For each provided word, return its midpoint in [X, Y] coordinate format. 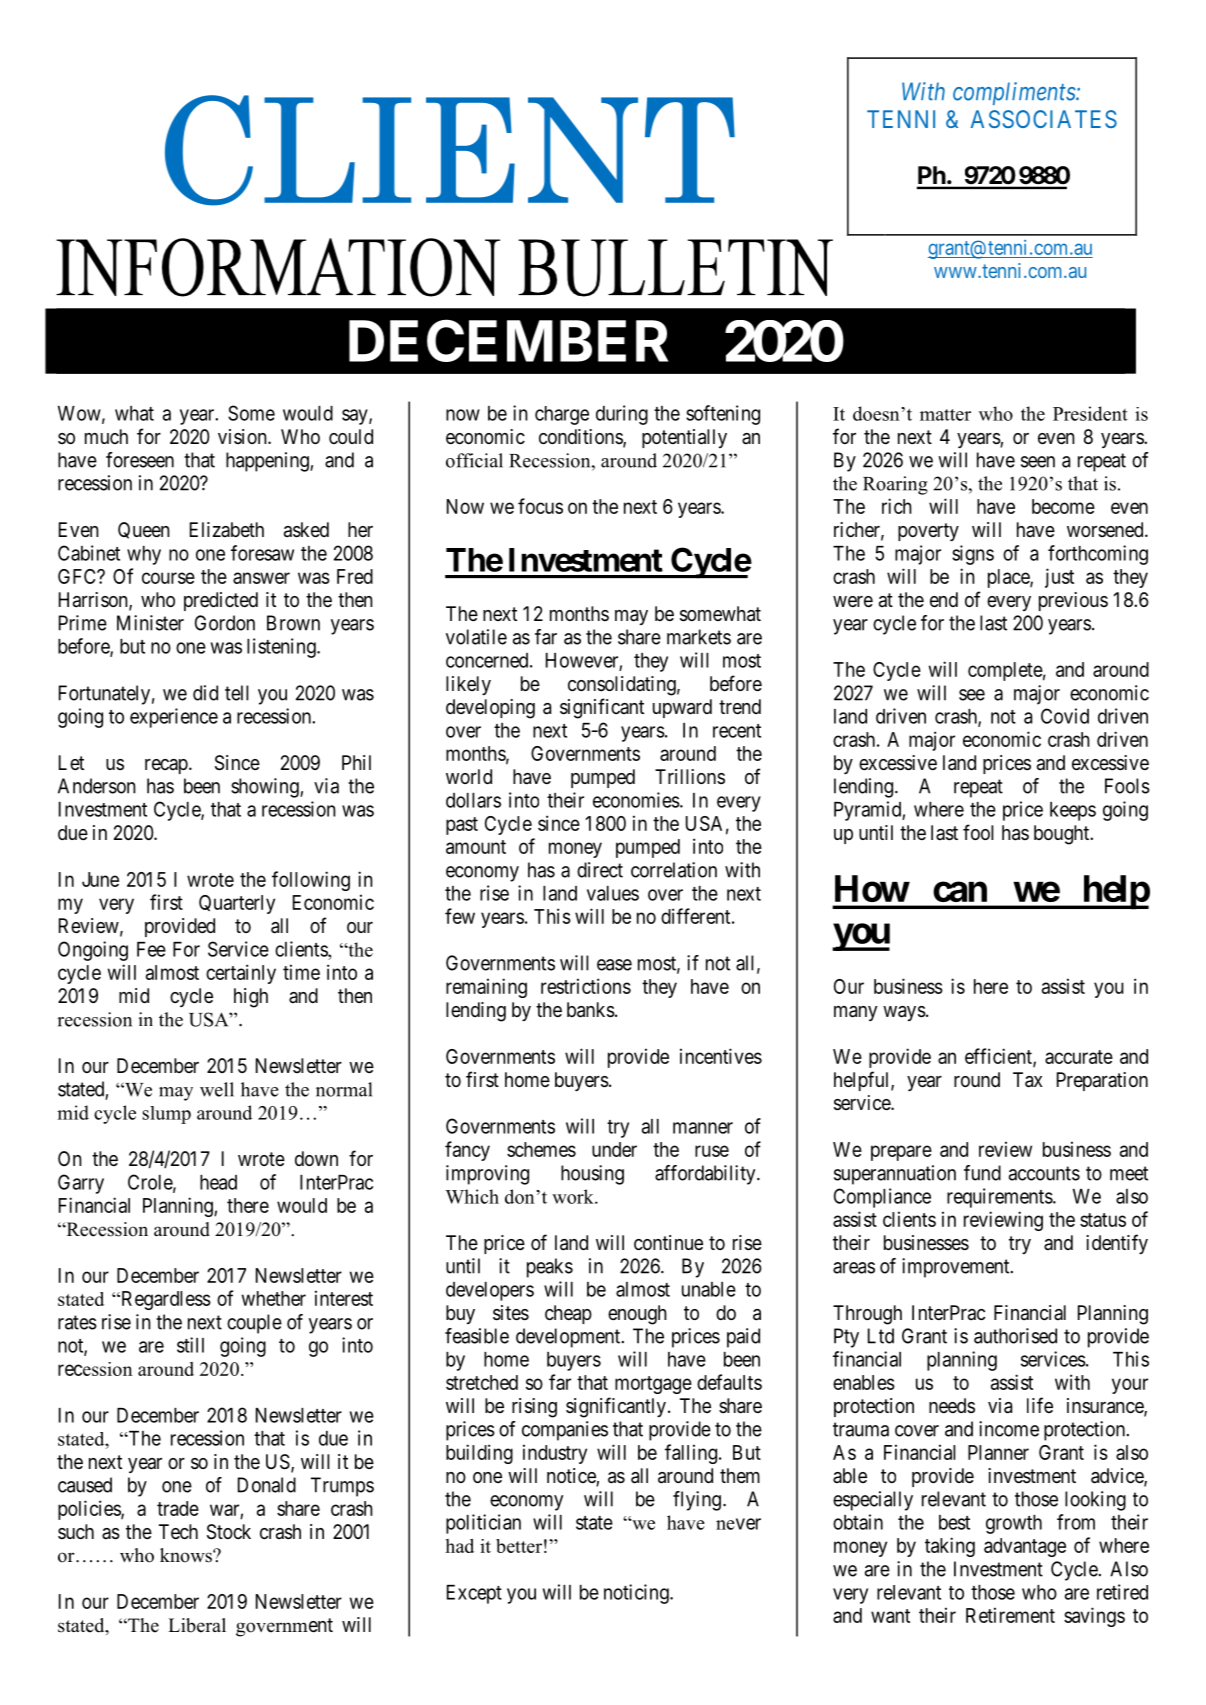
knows [187, 1555]
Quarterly [237, 904]
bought [1063, 835]
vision [243, 436]
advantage [1025, 1547]
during [622, 415]
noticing [637, 1594]
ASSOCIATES [1044, 119]
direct [600, 870]
